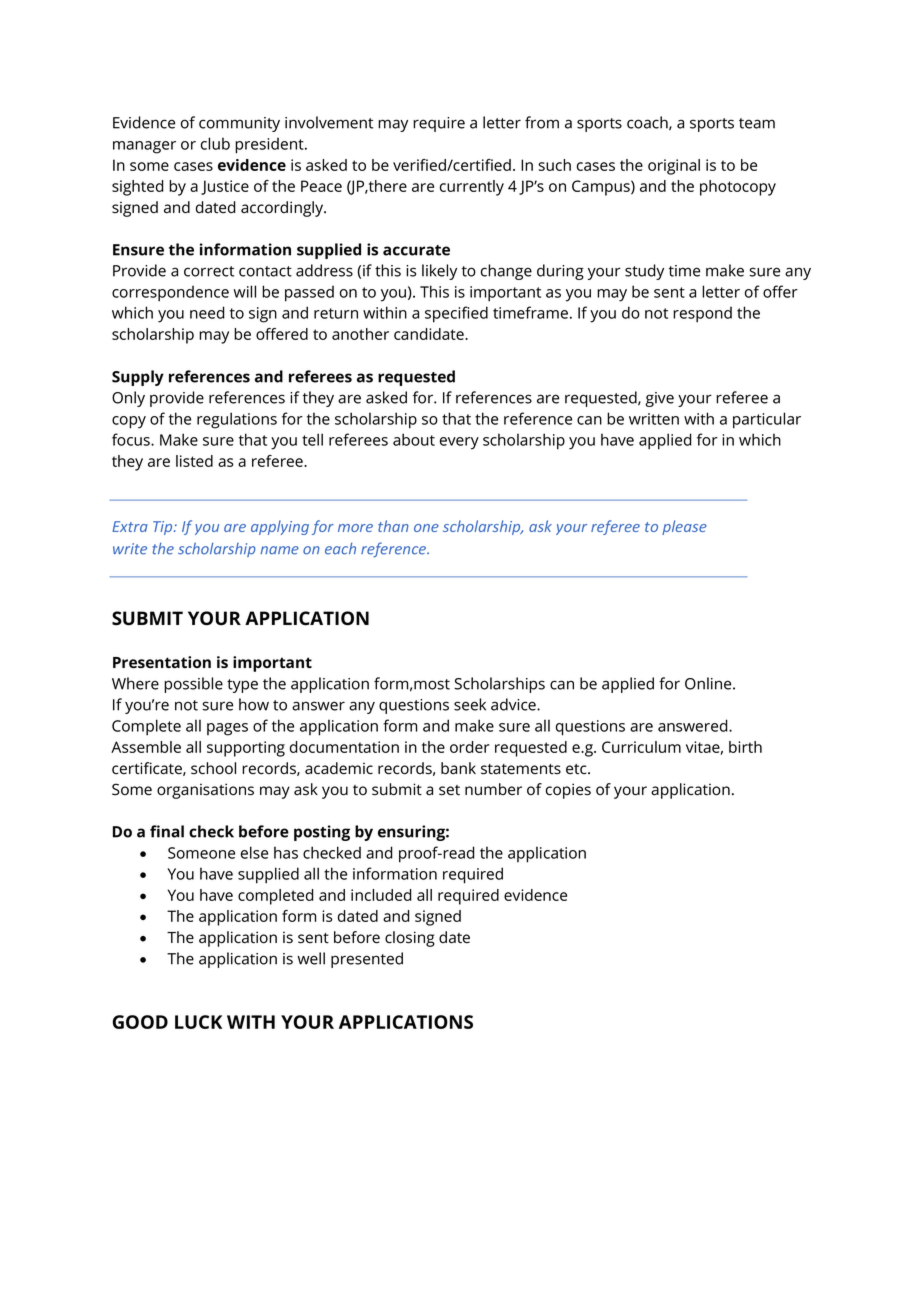  What do you see at coordinates (198, 1022) in the page?
I see `LUCK` at bounding box center [198, 1022].
